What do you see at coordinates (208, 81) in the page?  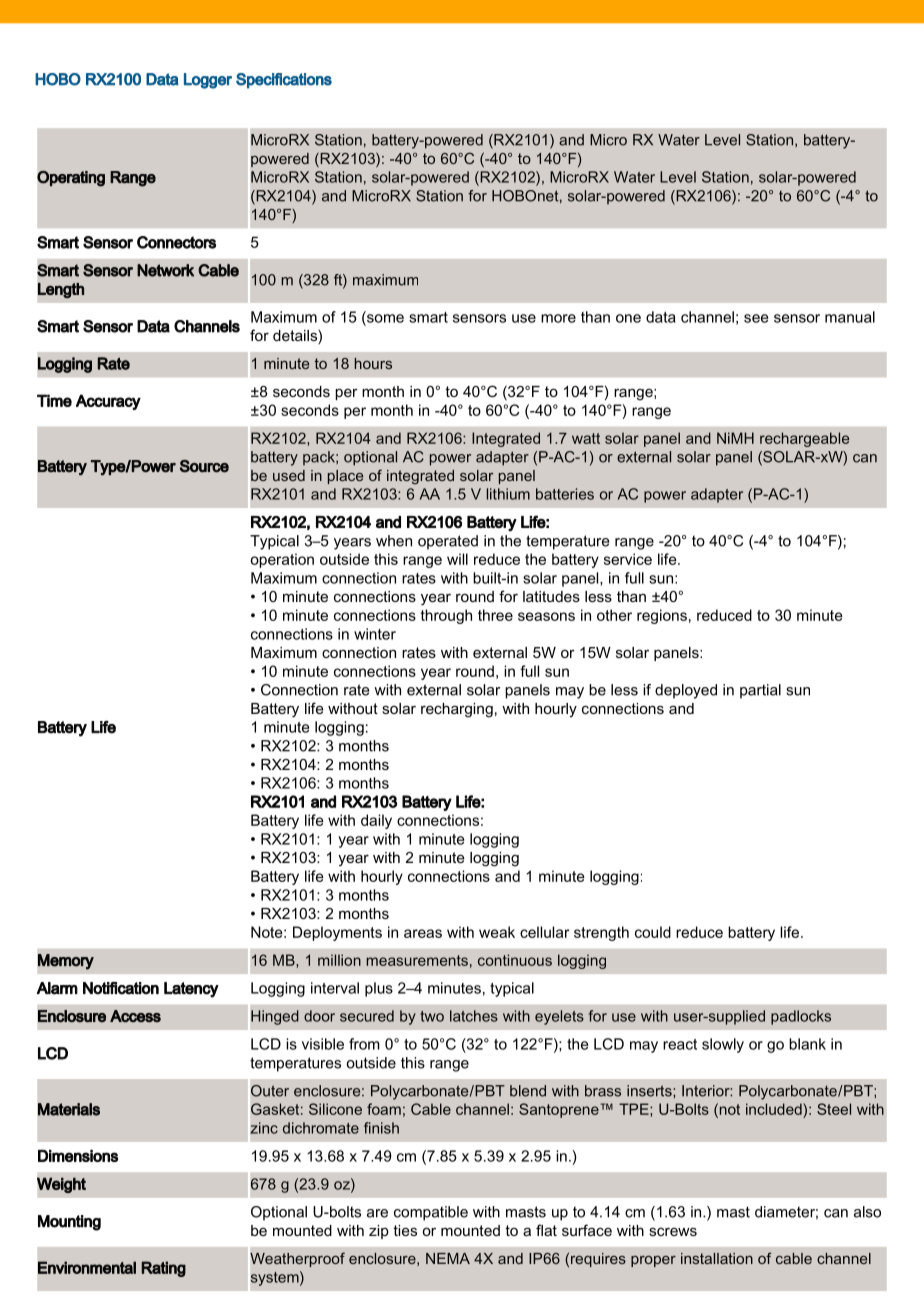 I see `Logger` at bounding box center [208, 81].
